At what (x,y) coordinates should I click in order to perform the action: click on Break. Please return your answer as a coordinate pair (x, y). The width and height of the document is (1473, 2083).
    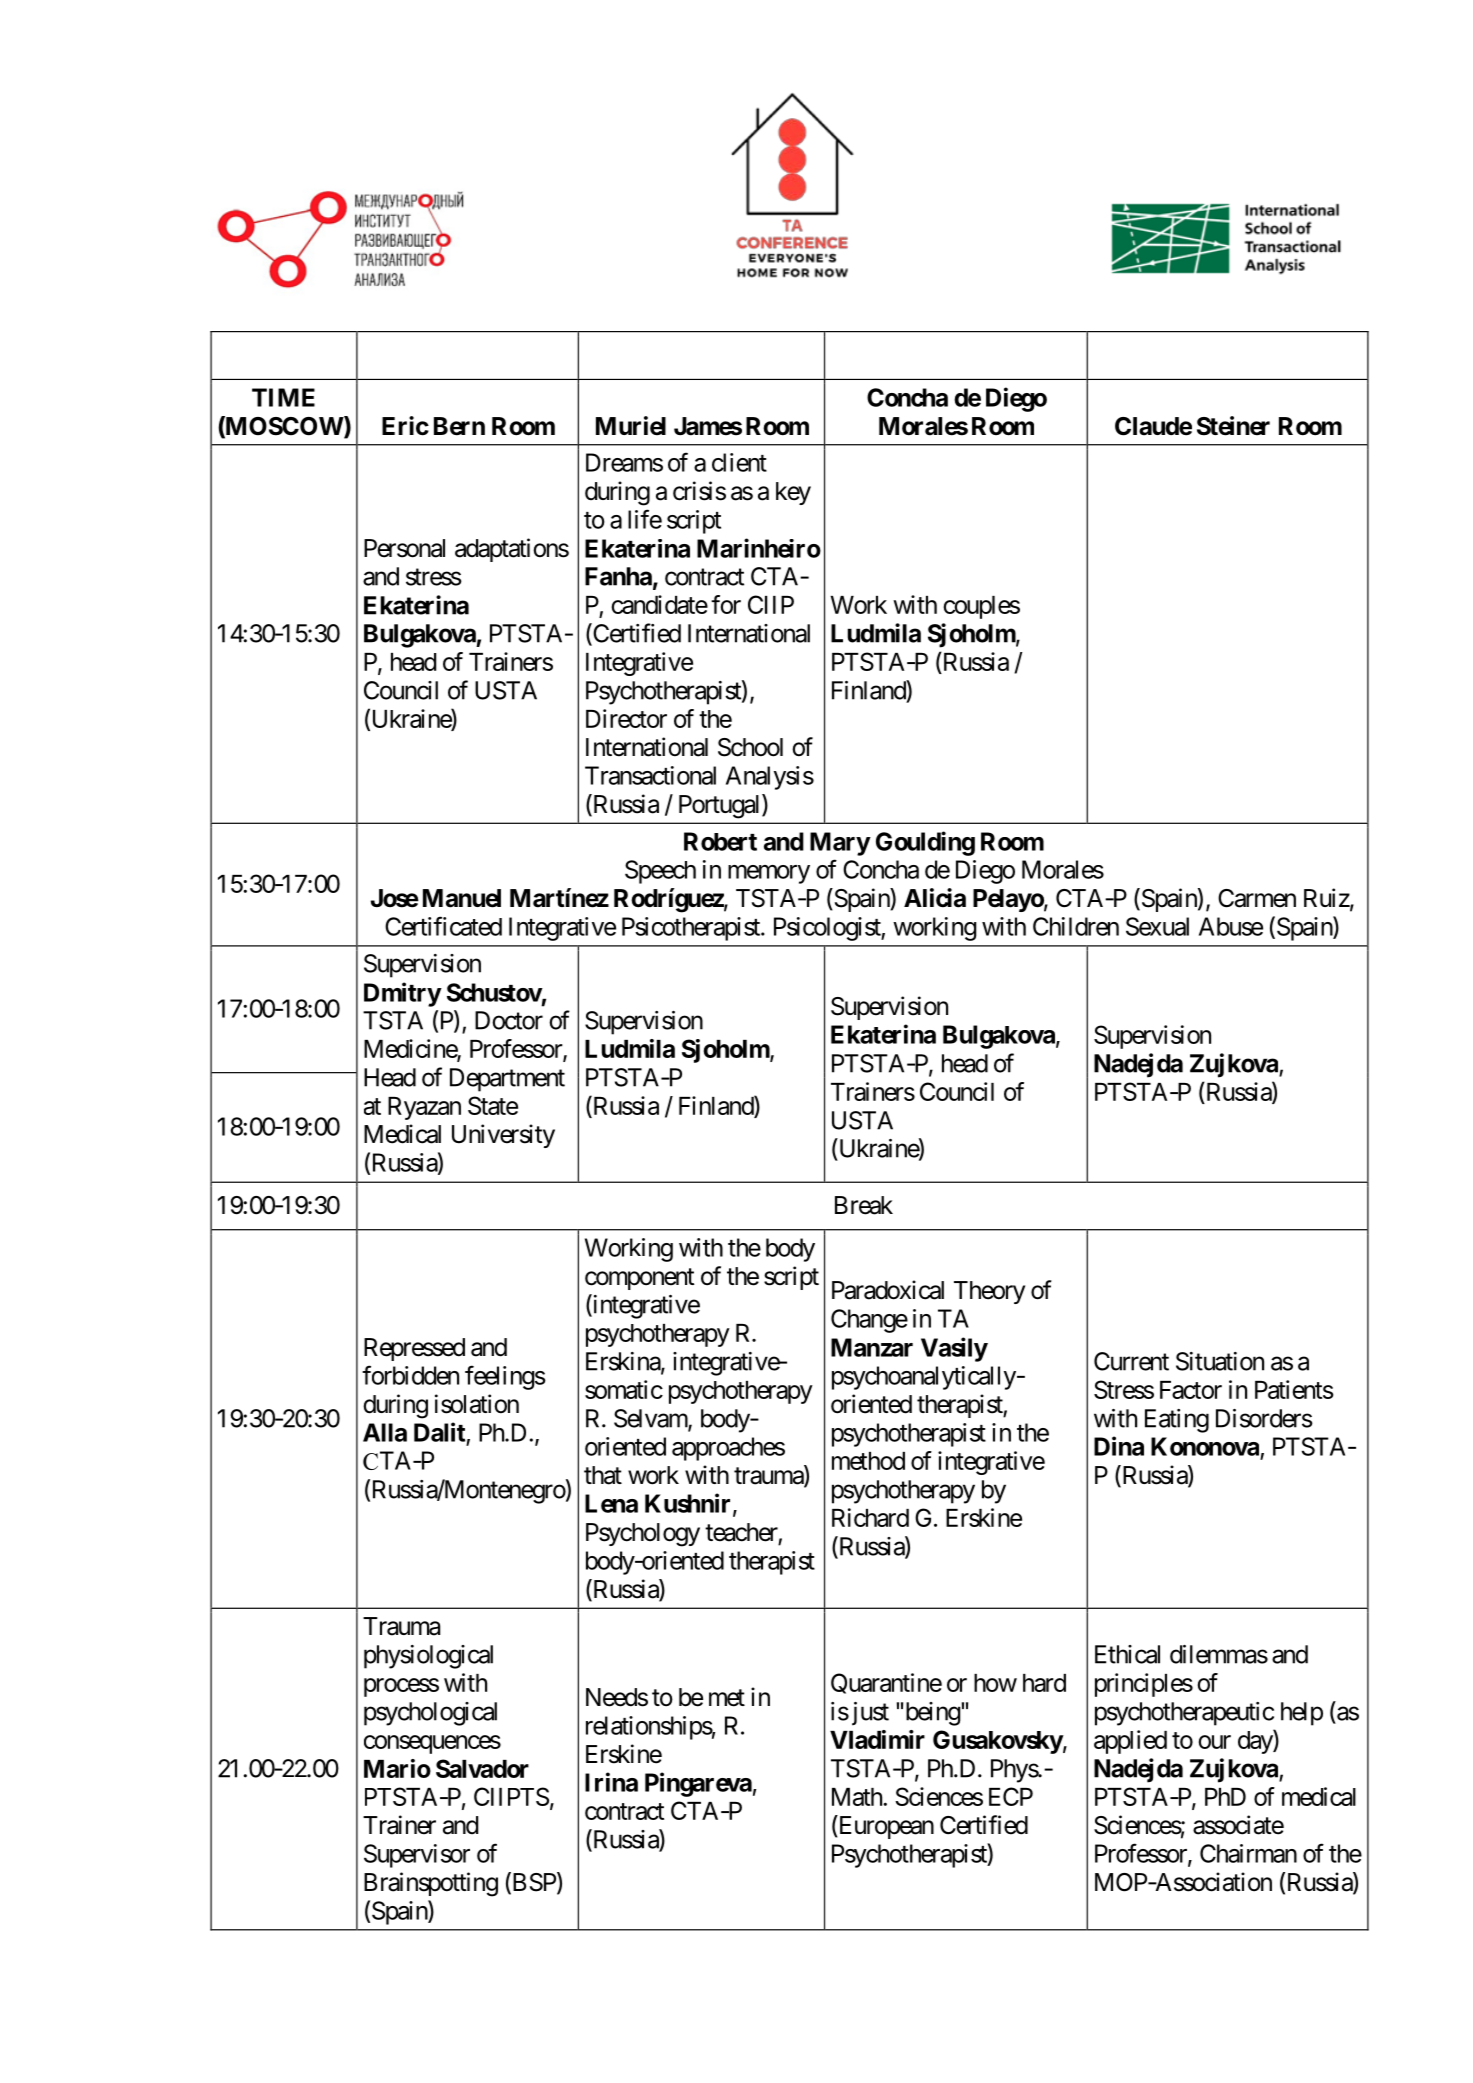
    Looking at the image, I should click on (864, 1205).
